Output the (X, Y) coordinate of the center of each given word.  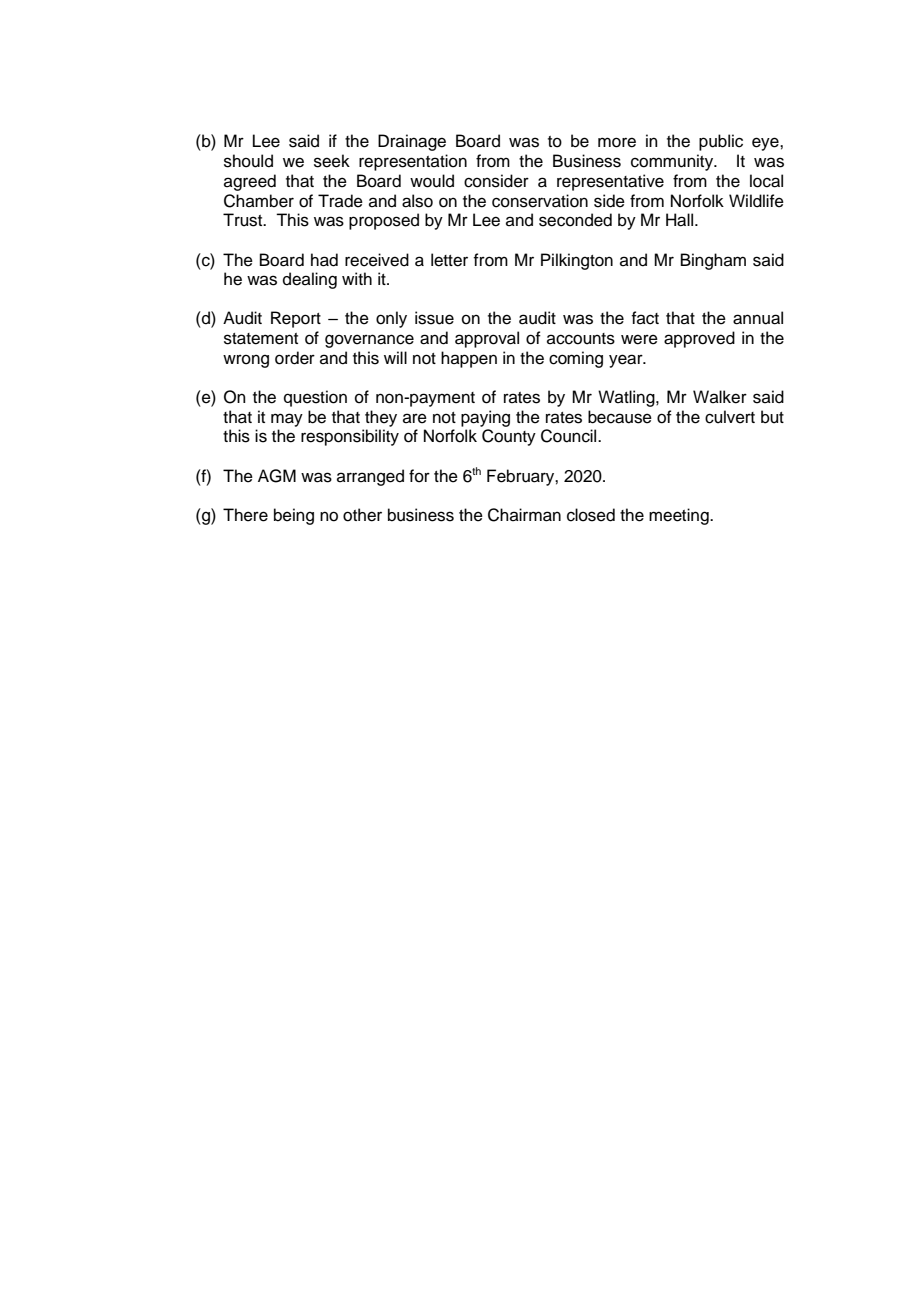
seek (332, 161)
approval (487, 339)
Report (296, 319)
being (294, 516)
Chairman (524, 515)
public (721, 142)
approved (699, 339)
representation (413, 162)
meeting (680, 516)
